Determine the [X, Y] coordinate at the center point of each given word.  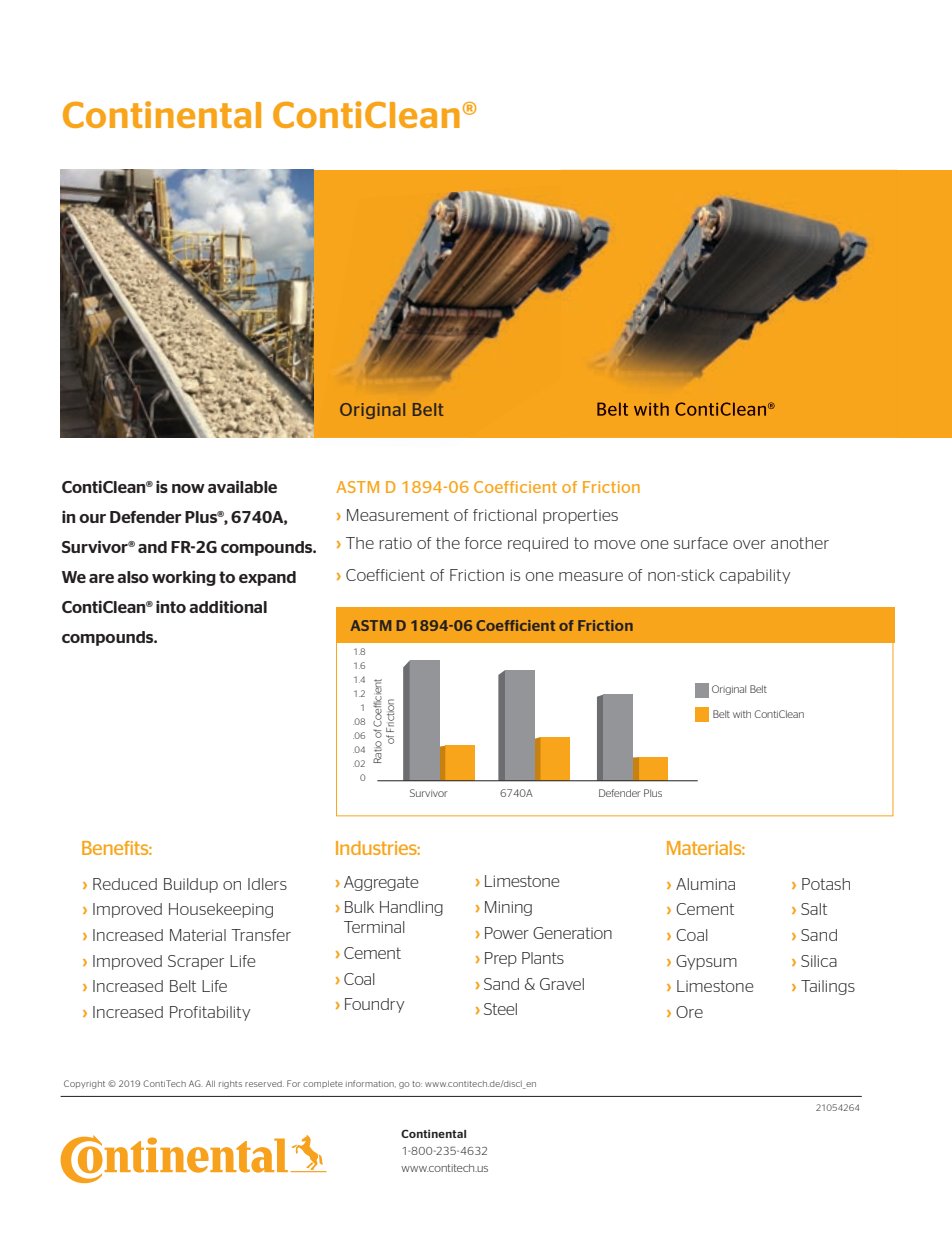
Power [507, 933]
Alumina [705, 884]
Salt [814, 909]
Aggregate [381, 883]
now [188, 488]
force [483, 543]
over [749, 544]
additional [228, 606]
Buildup [191, 885]
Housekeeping [221, 910]
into [171, 606]
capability [755, 576]
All [210, 1083]
